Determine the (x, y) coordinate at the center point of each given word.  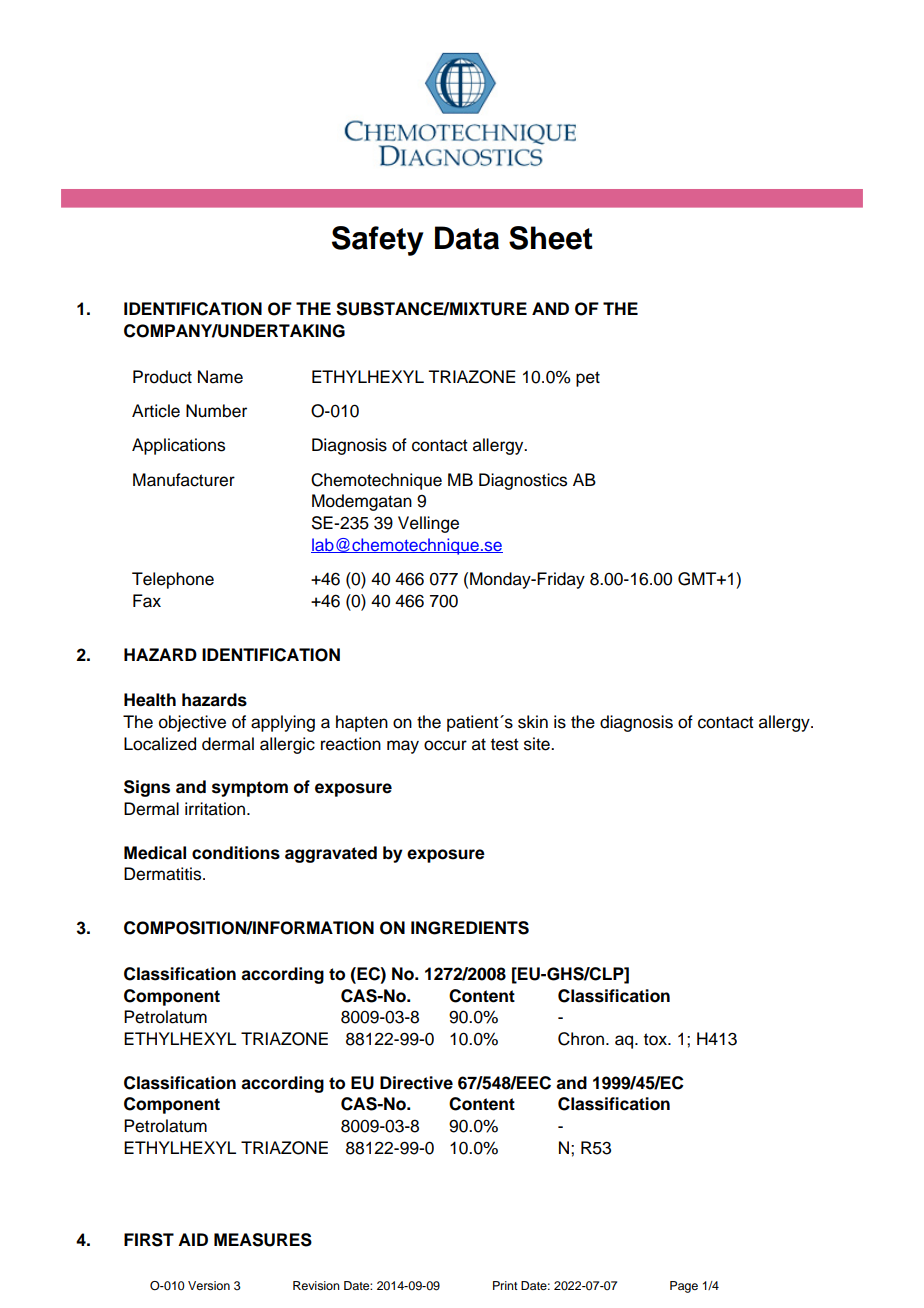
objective (192, 723)
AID (193, 1239)
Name (220, 377)
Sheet (551, 238)
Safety (378, 241)
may (403, 747)
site (538, 744)
